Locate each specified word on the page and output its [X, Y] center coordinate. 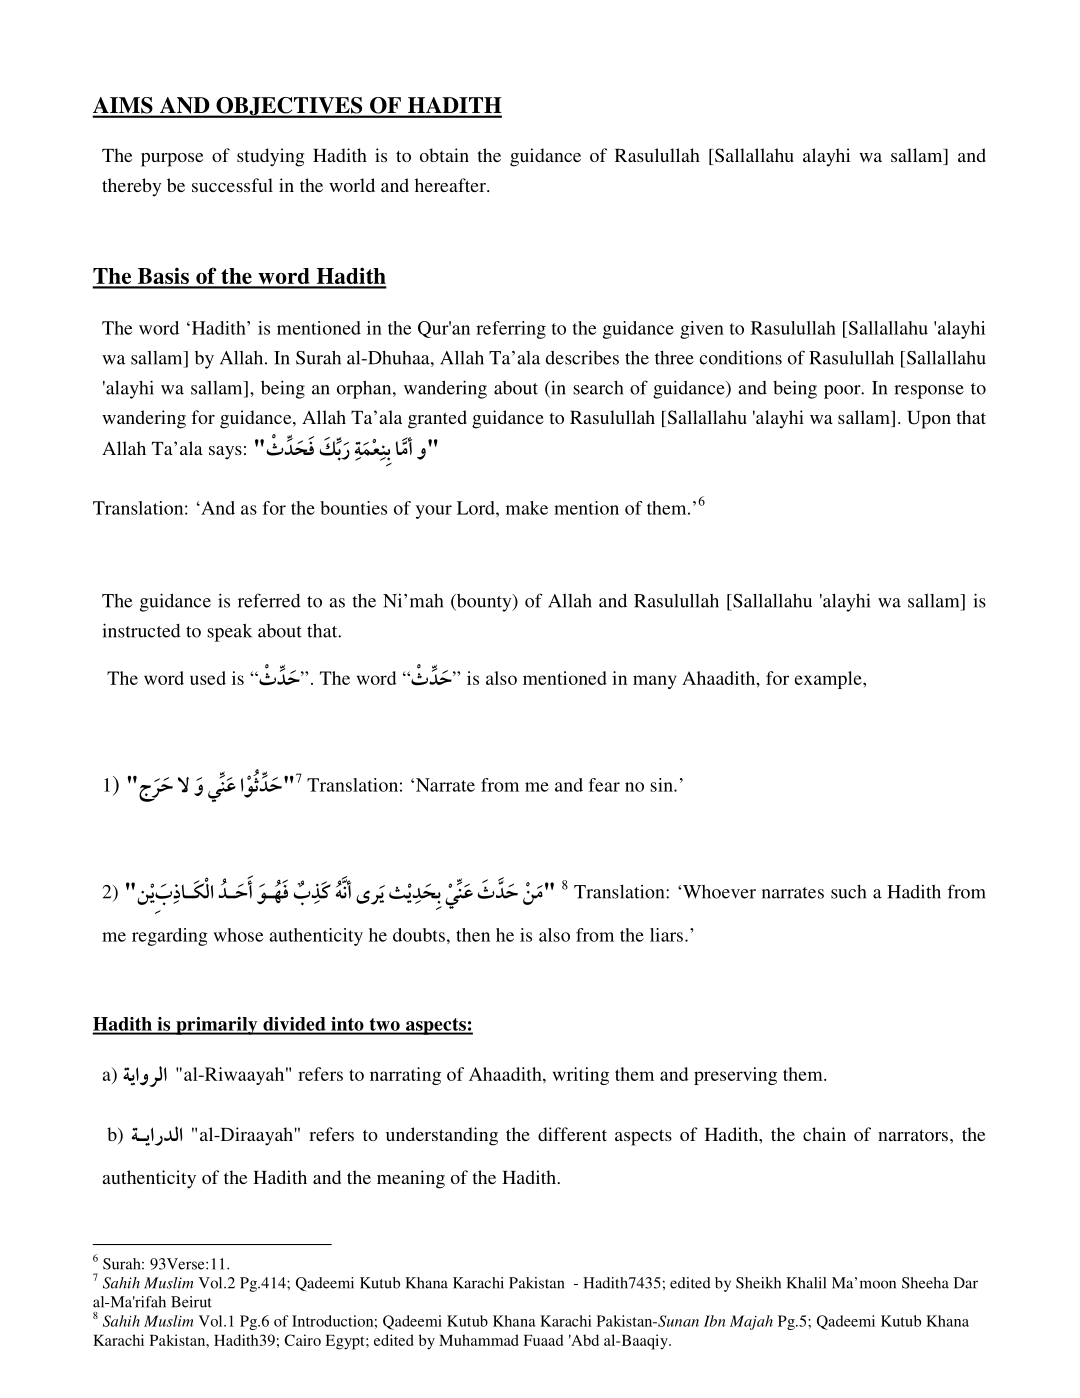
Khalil [806, 1283]
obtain [444, 155]
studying [270, 157]
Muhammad [479, 1340]
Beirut [191, 1302]
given [702, 330]
